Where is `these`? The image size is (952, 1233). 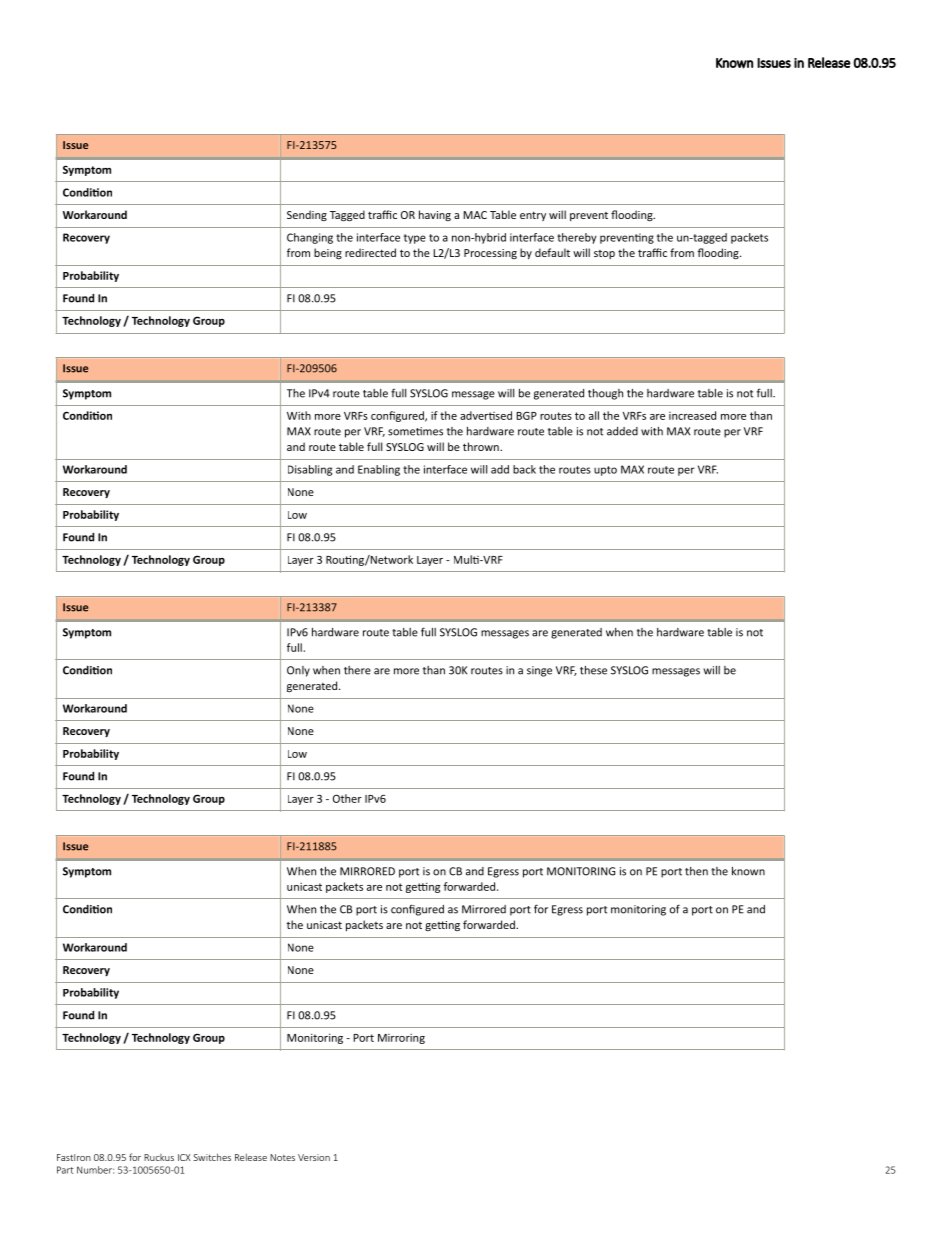 these is located at coordinates (593, 670).
